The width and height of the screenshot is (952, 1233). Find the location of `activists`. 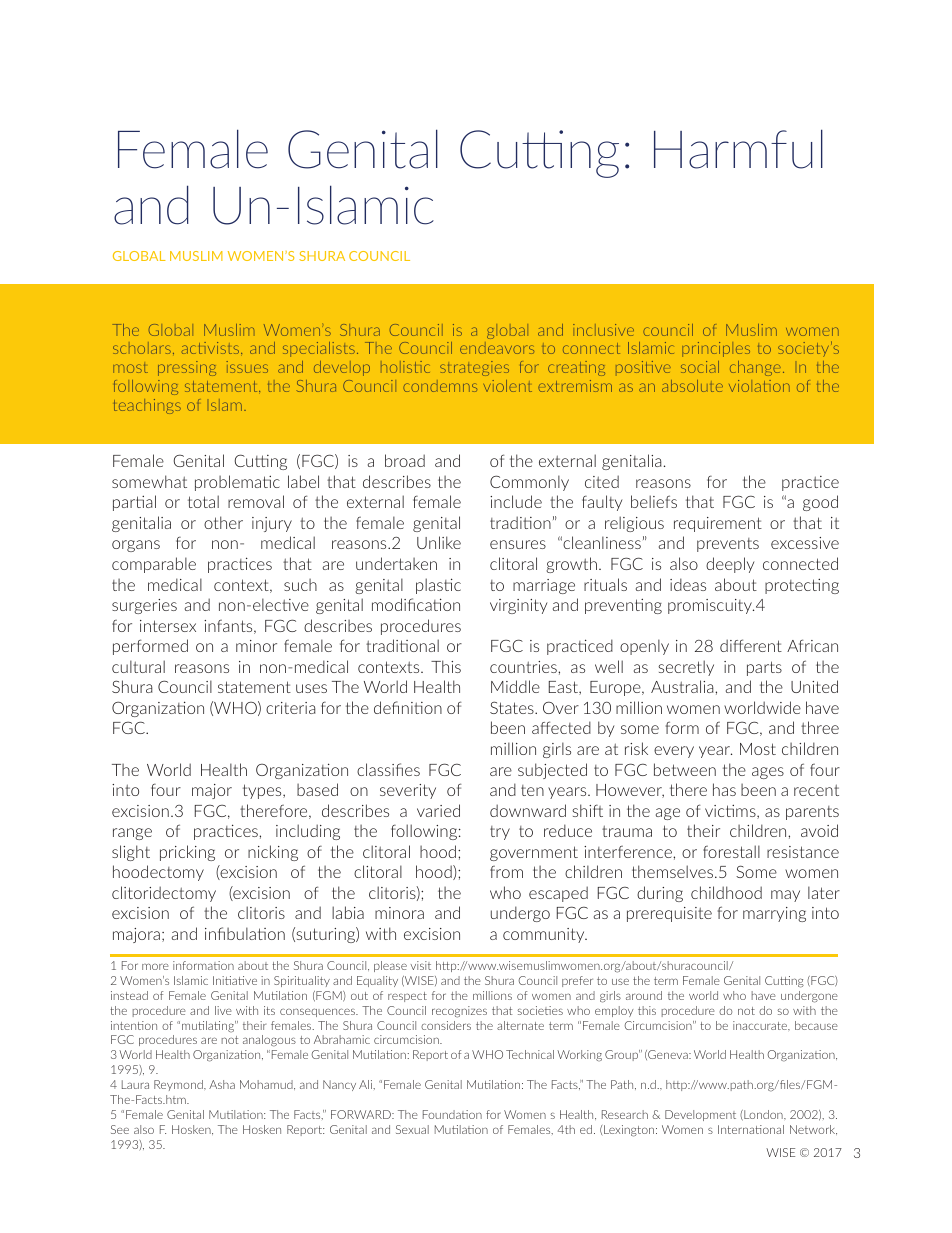

activists is located at coordinates (212, 348).
